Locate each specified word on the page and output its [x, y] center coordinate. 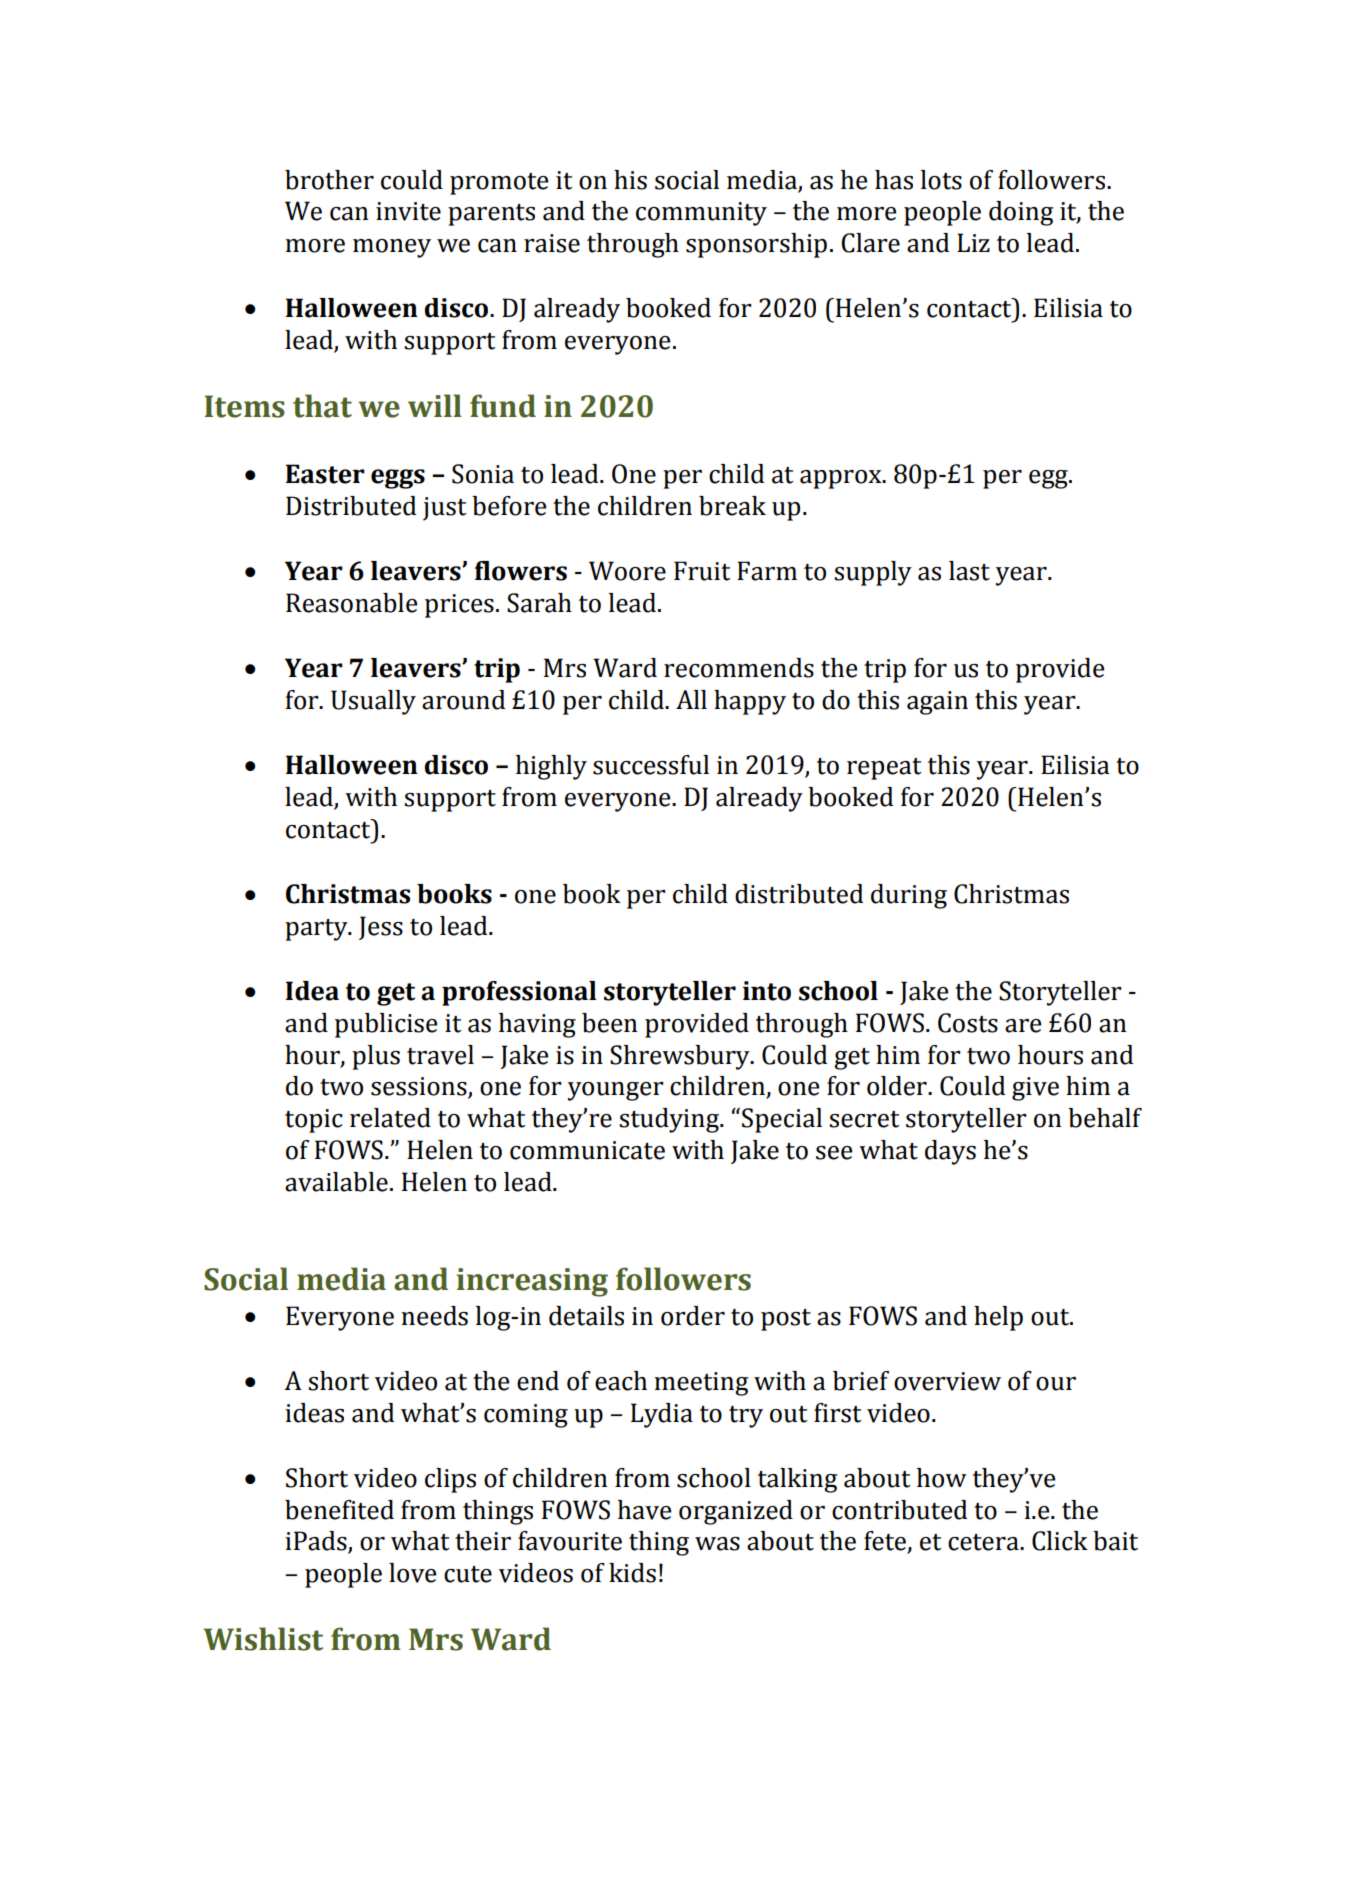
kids [632, 1573]
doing [1021, 213]
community [701, 214]
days [950, 1152]
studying [670, 1120]
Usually [373, 702]
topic [314, 1121]
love [413, 1573]
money [392, 248]
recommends [739, 668]
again [937, 703]
